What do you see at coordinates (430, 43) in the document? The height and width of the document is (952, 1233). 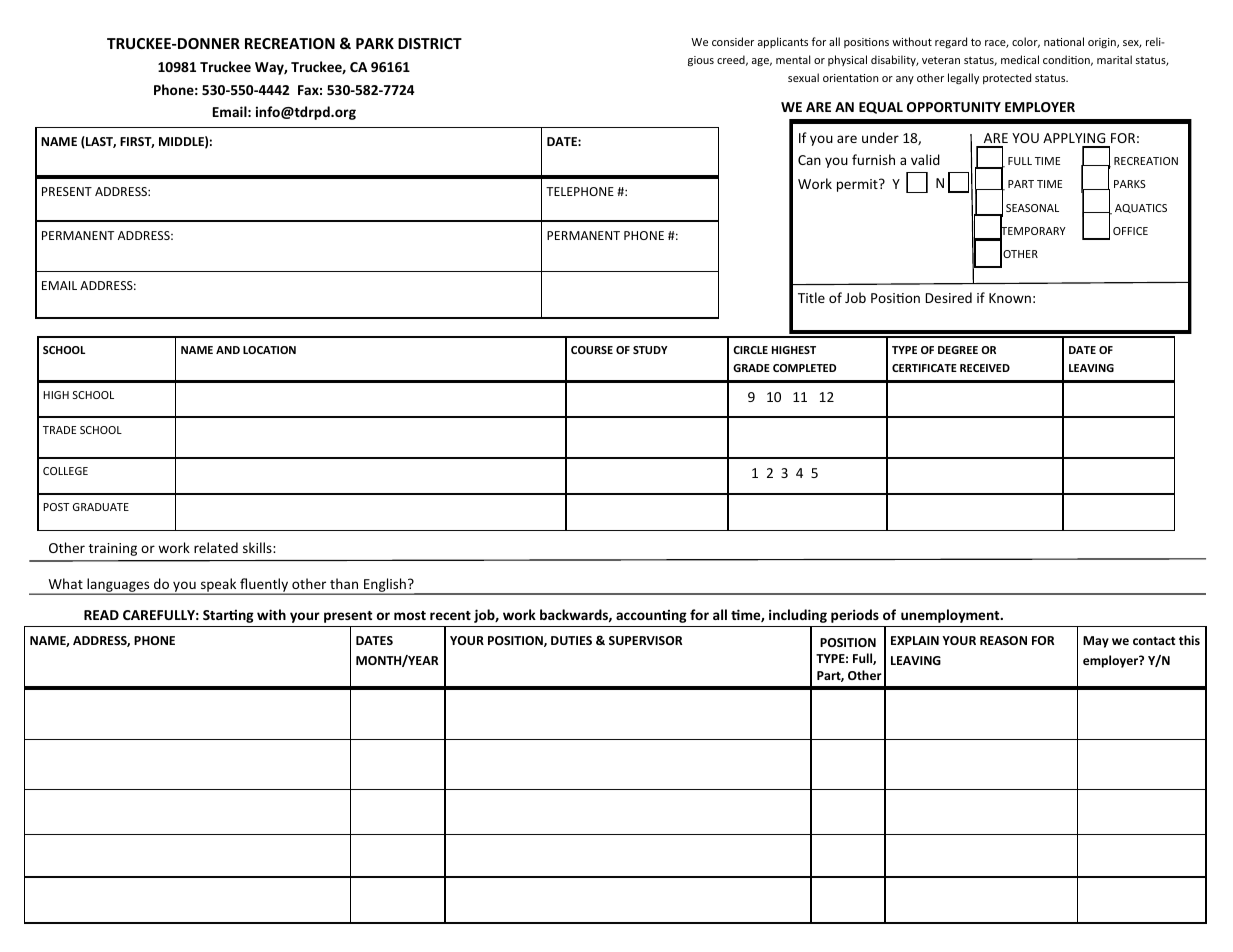 I see `DISTRICT` at bounding box center [430, 43].
